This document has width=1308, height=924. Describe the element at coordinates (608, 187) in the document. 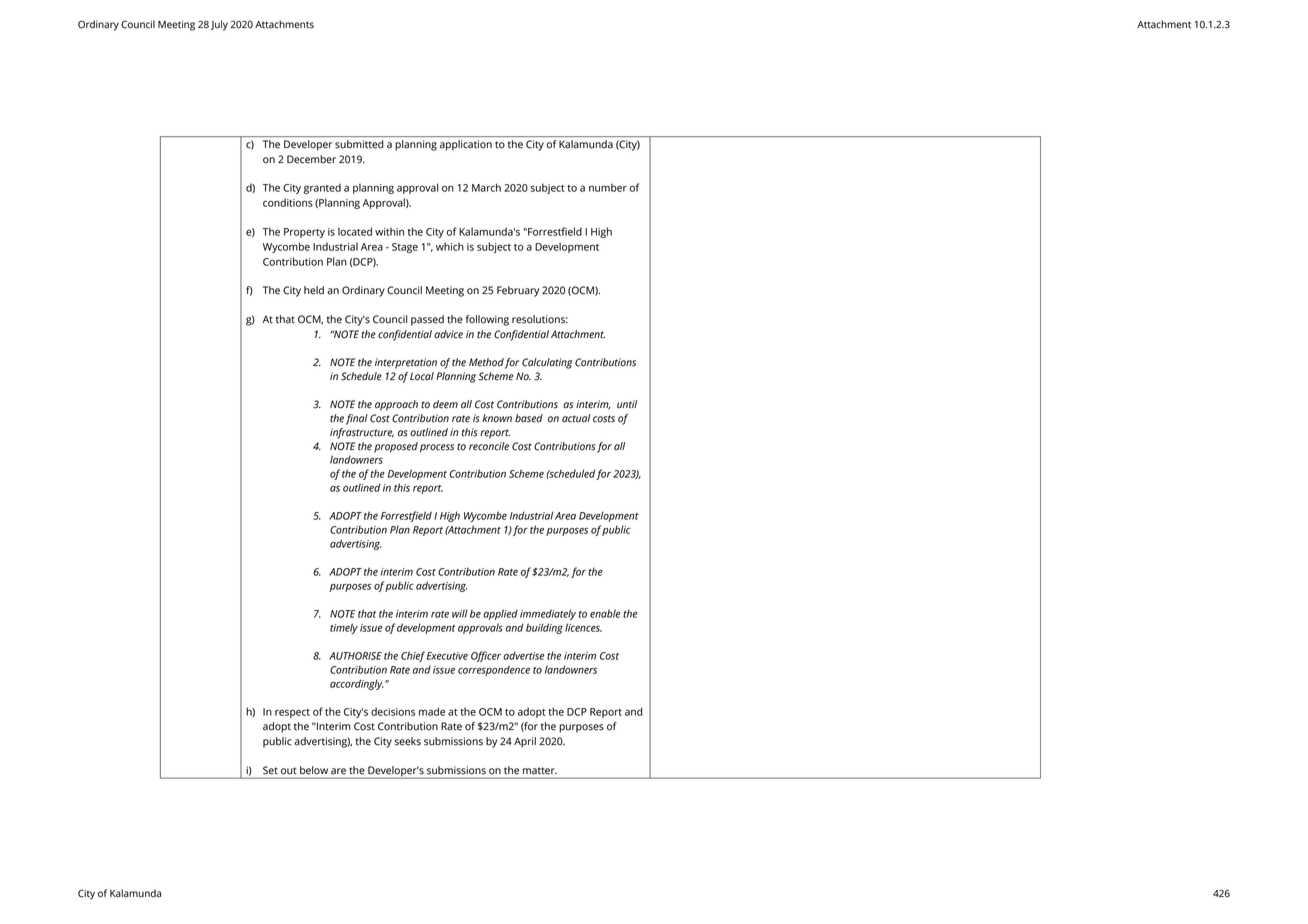

I see `number` at that location.
